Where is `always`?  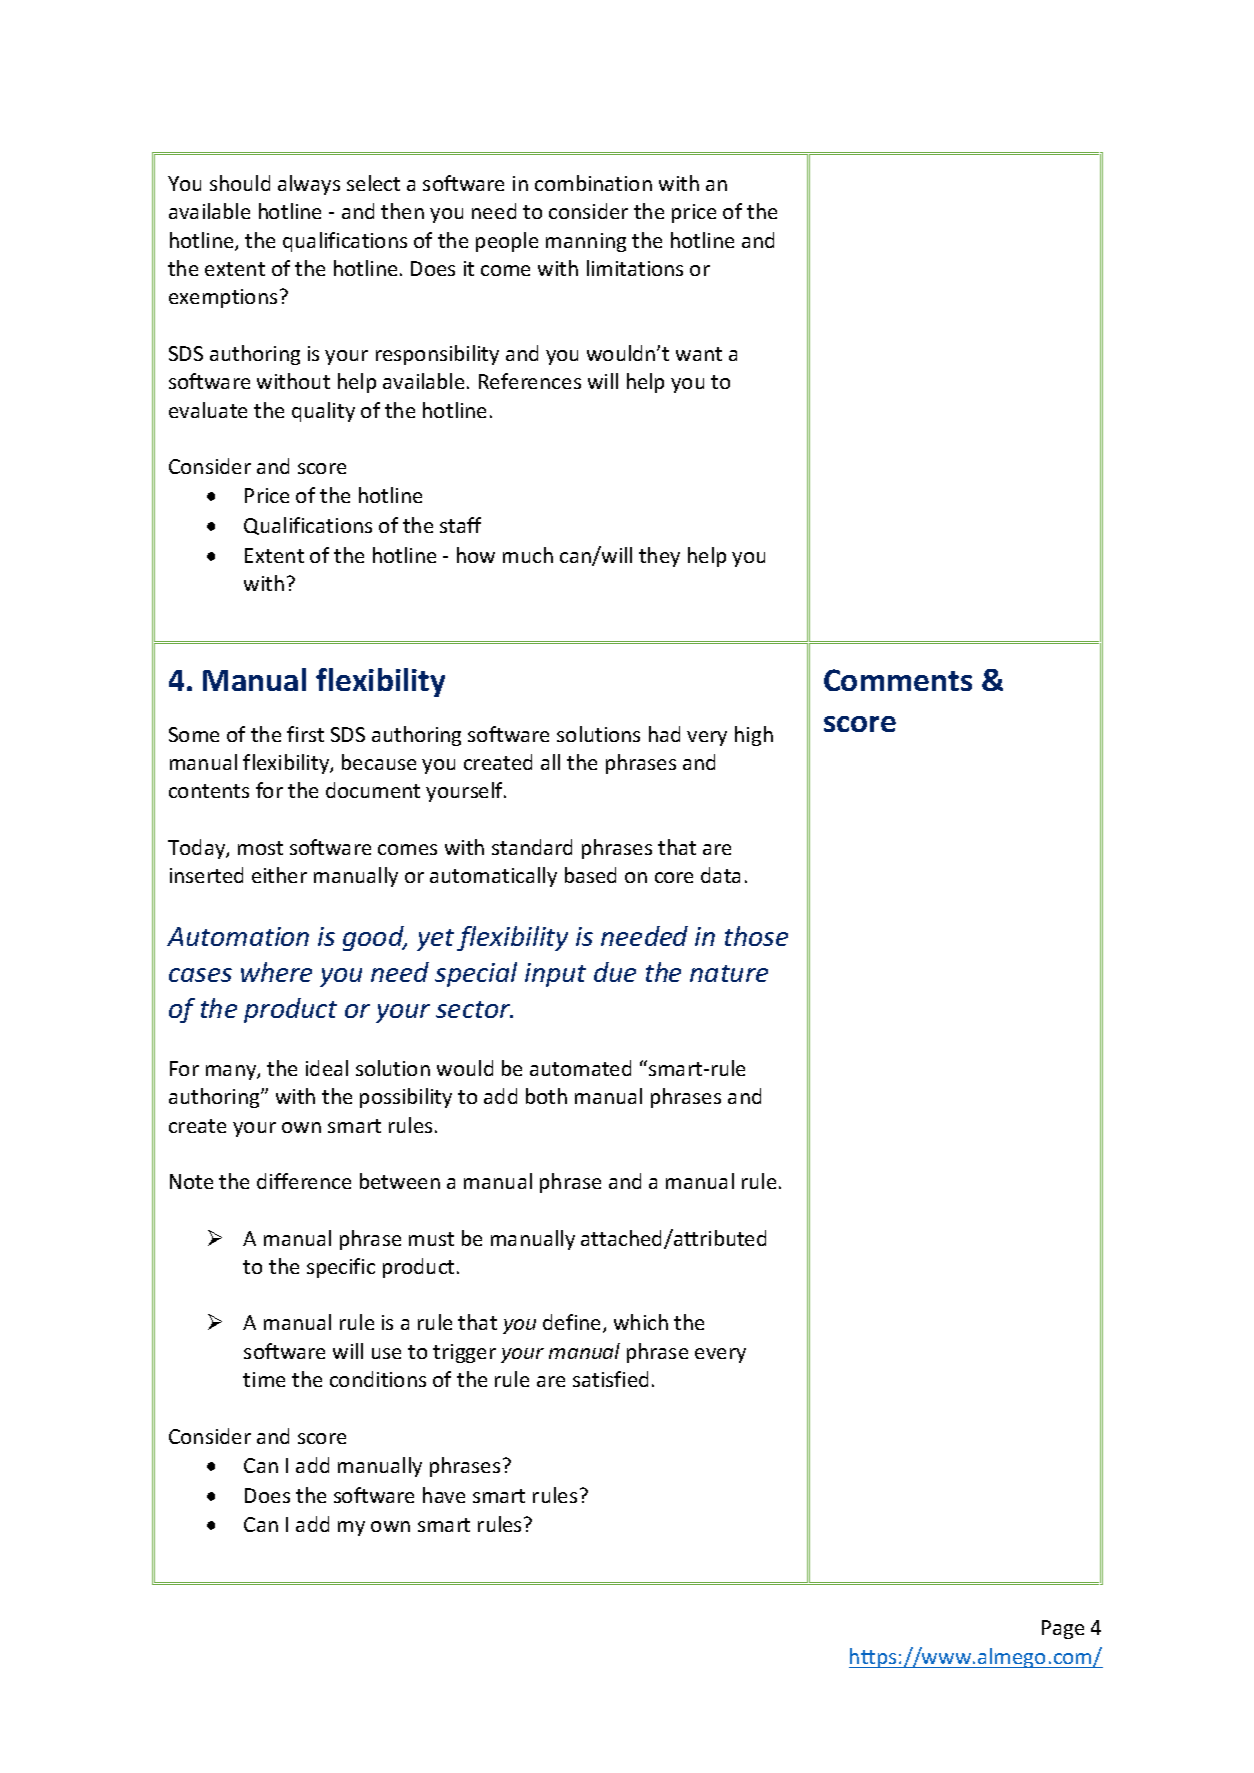
always is located at coordinates (309, 185).
